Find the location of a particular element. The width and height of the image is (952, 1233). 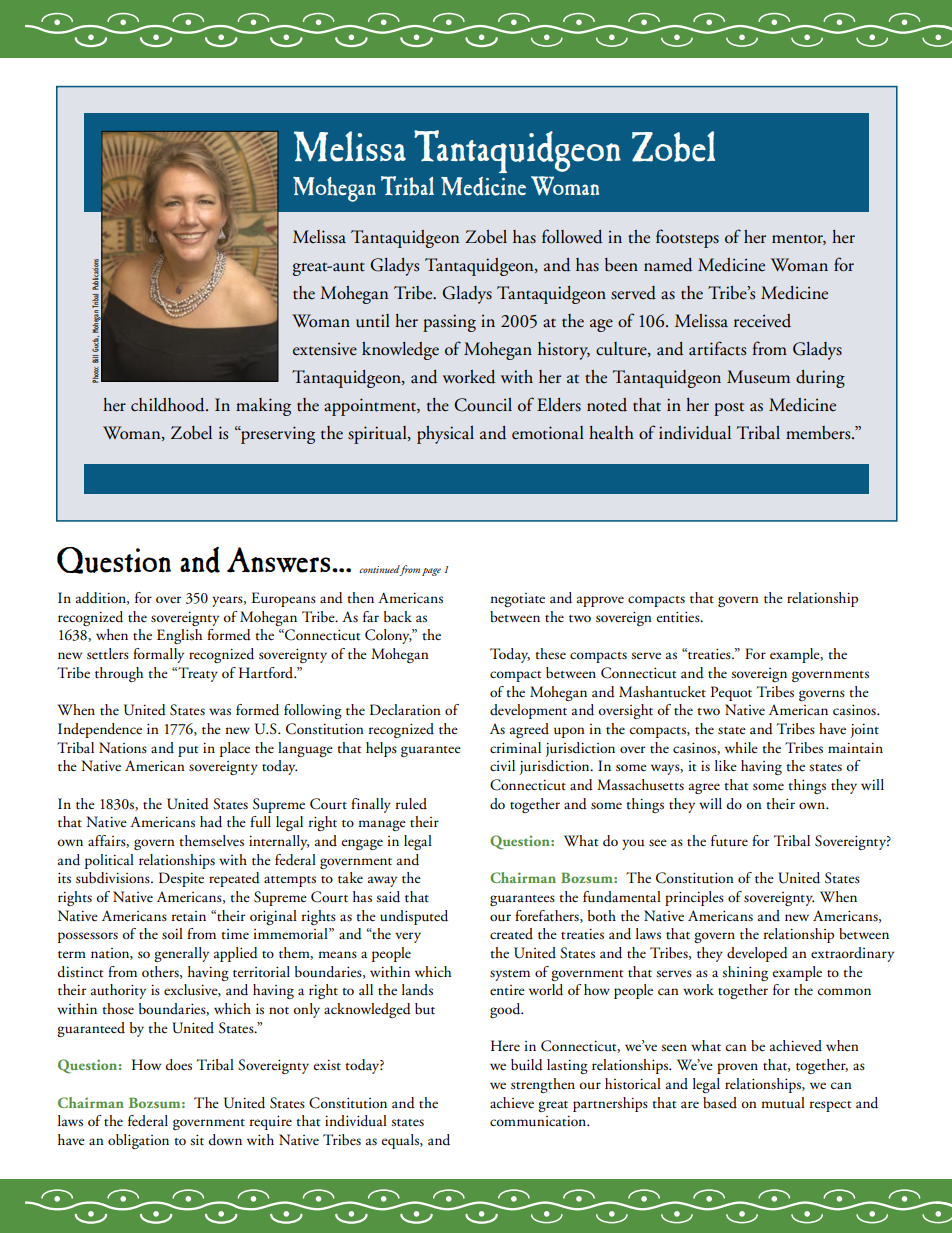

through is located at coordinates (119, 674).
